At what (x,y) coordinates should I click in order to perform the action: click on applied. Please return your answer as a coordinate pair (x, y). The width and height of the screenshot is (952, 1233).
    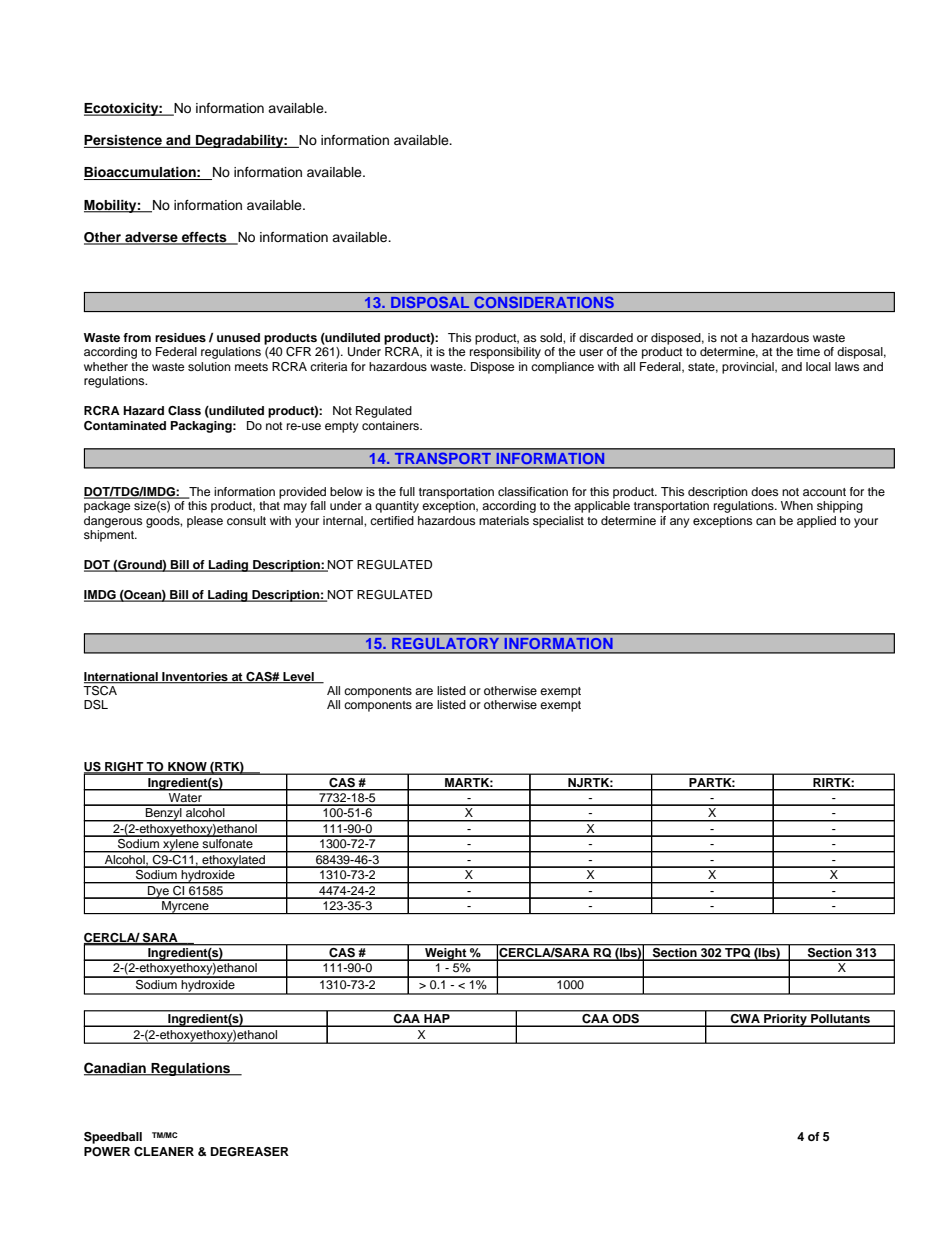
    Looking at the image, I should click on (816, 522).
